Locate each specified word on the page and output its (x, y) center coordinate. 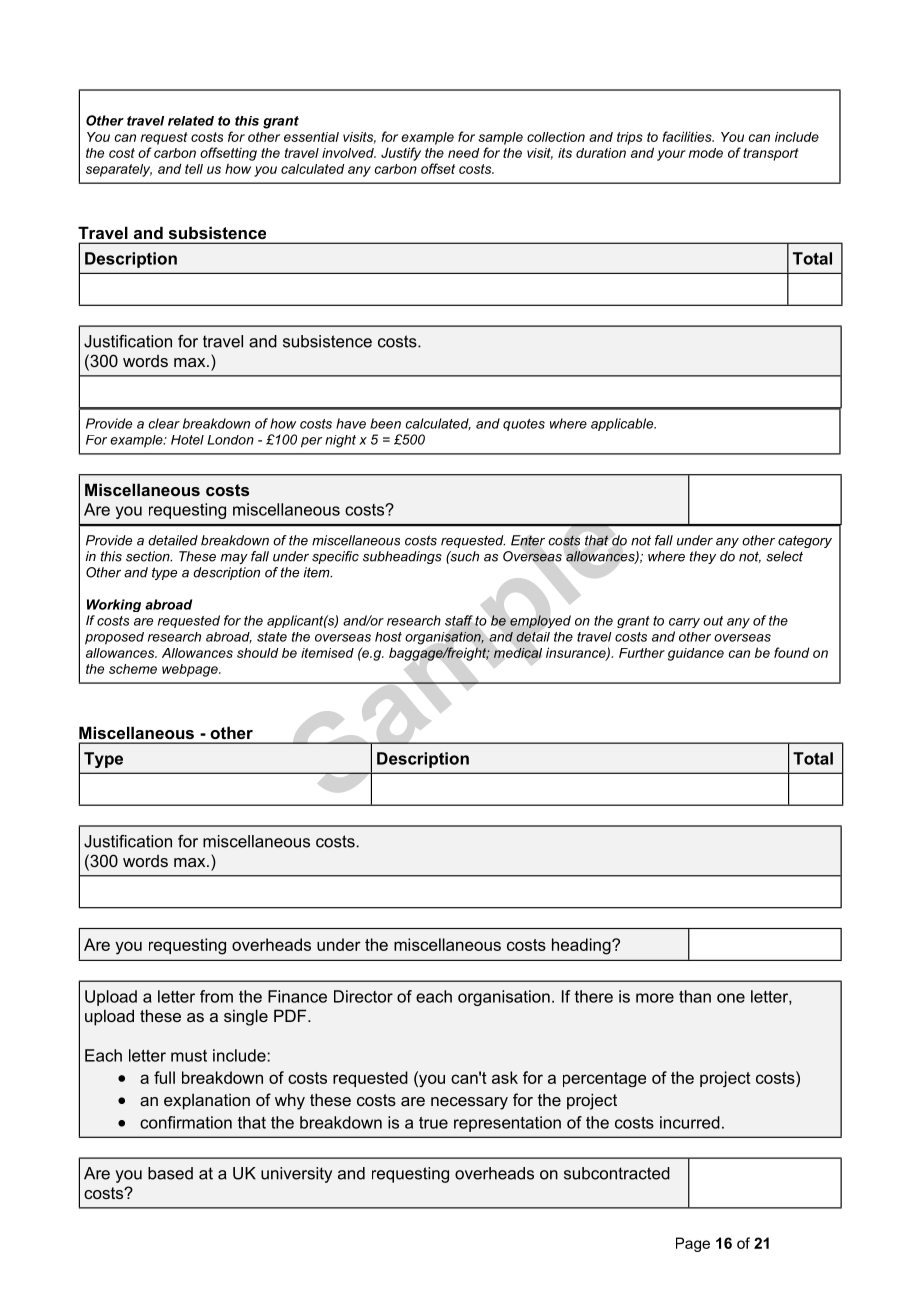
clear (164, 423)
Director (363, 996)
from (216, 996)
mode (706, 153)
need (464, 153)
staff (459, 620)
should (258, 653)
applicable (623, 424)
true (433, 1123)
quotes (524, 425)
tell (194, 169)
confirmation (186, 1122)
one (731, 998)
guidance (696, 654)
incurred (690, 1122)
